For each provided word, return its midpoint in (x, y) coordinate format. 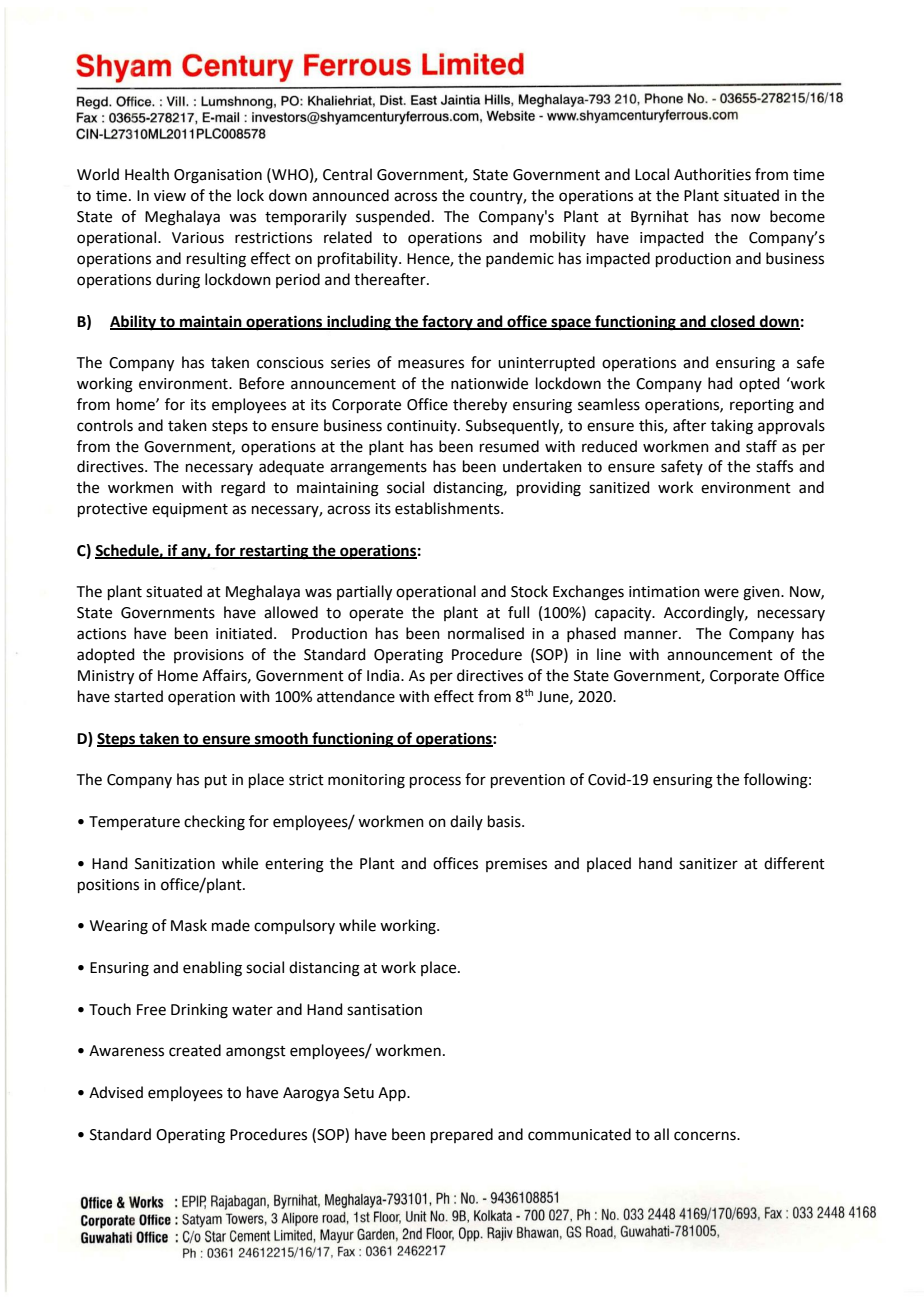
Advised (116, 1092)
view (170, 196)
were (721, 593)
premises (516, 865)
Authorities (712, 174)
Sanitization (175, 864)
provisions (209, 656)
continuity (423, 427)
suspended (393, 217)
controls (105, 425)
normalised (486, 633)
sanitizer (708, 864)
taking (732, 427)
